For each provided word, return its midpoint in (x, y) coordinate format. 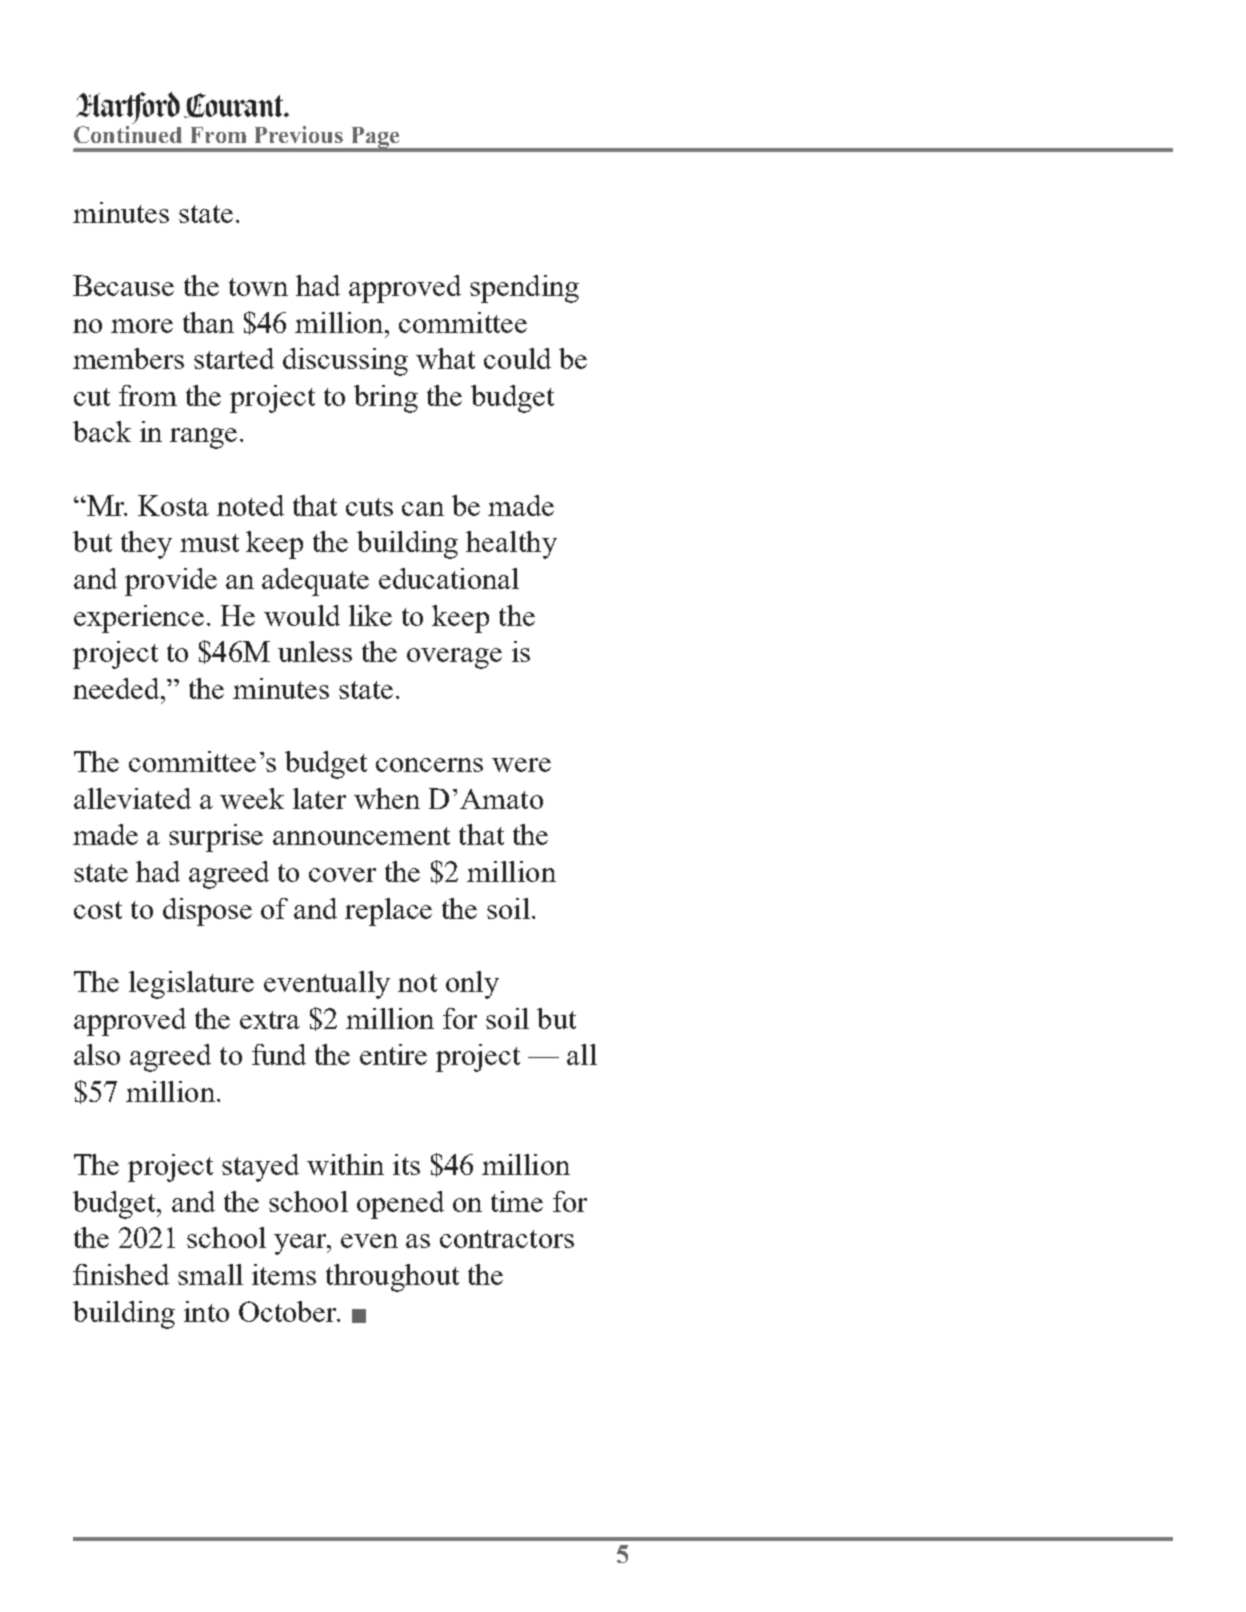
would (302, 615)
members (128, 358)
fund (279, 1054)
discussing (345, 362)
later (319, 798)
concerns (429, 765)
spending (524, 289)
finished (121, 1274)
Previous (299, 134)
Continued (128, 134)
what (445, 358)
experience (139, 619)
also (97, 1054)
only (472, 985)
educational (449, 578)
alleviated (132, 798)
